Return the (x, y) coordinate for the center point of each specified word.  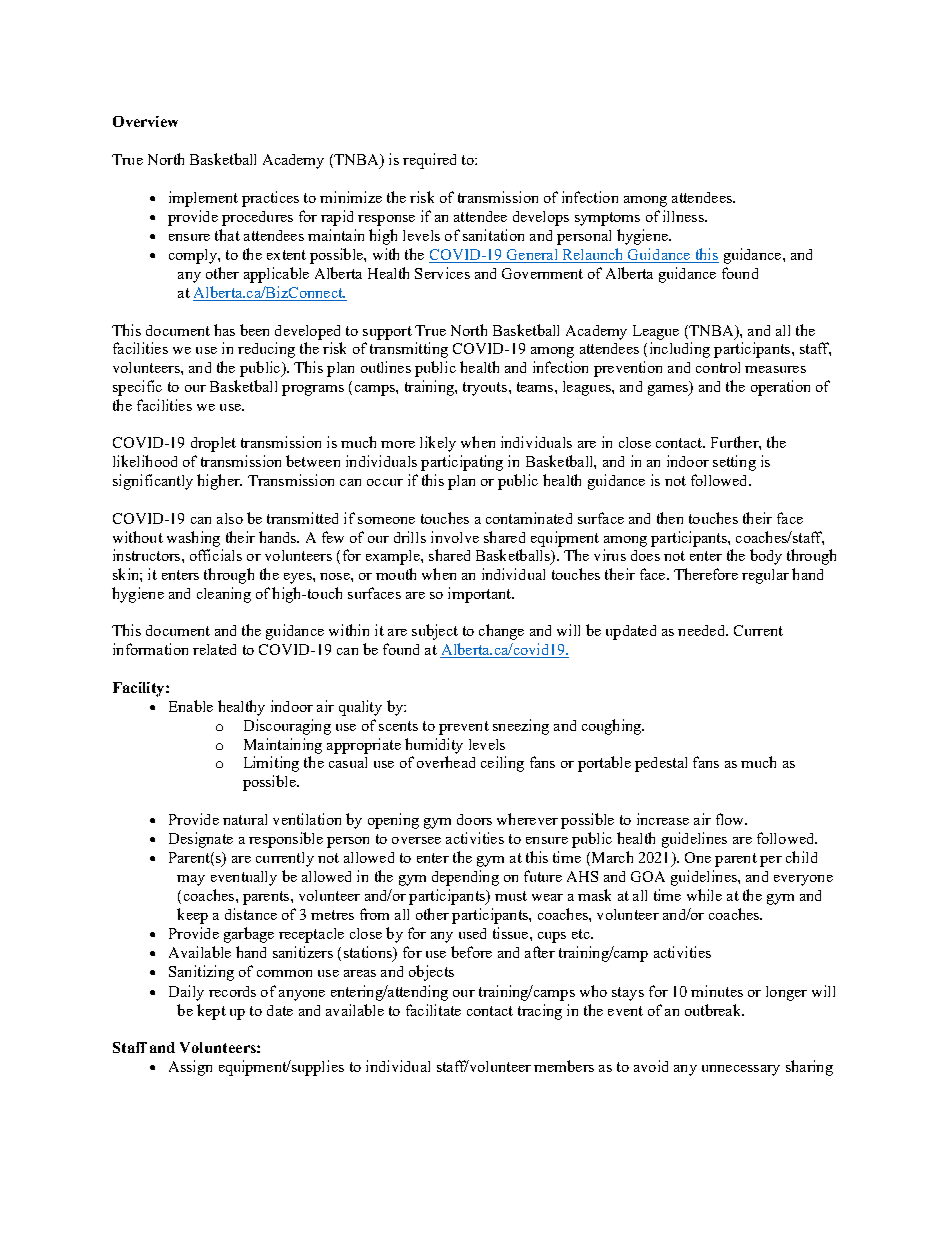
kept (211, 1012)
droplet (213, 444)
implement (203, 199)
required (429, 161)
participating (462, 463)
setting (734, 463)
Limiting (271, 764)
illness (684, 216)
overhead (446, 762)
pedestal (661, 764)
